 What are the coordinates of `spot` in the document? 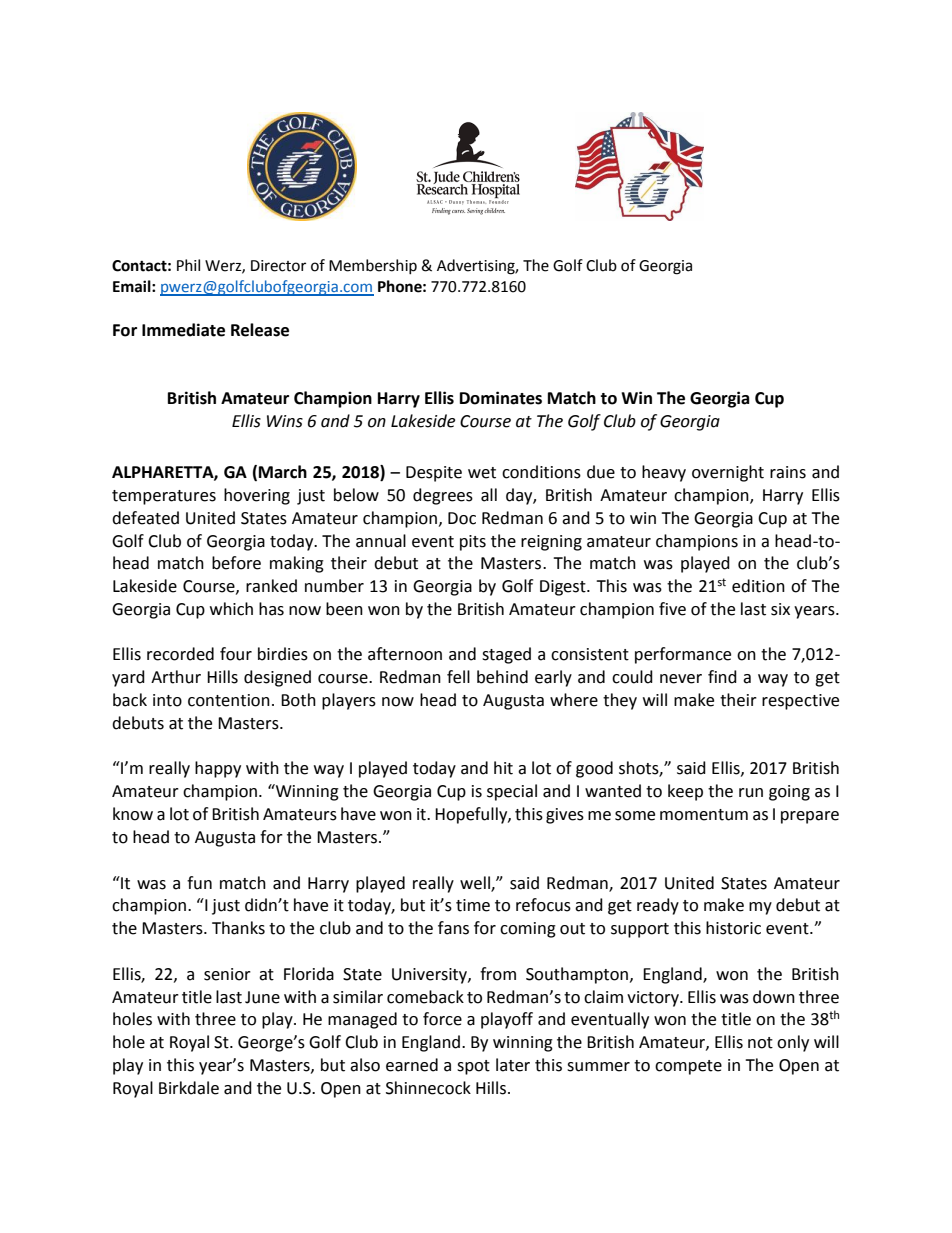 It's located at (473, 1067).
